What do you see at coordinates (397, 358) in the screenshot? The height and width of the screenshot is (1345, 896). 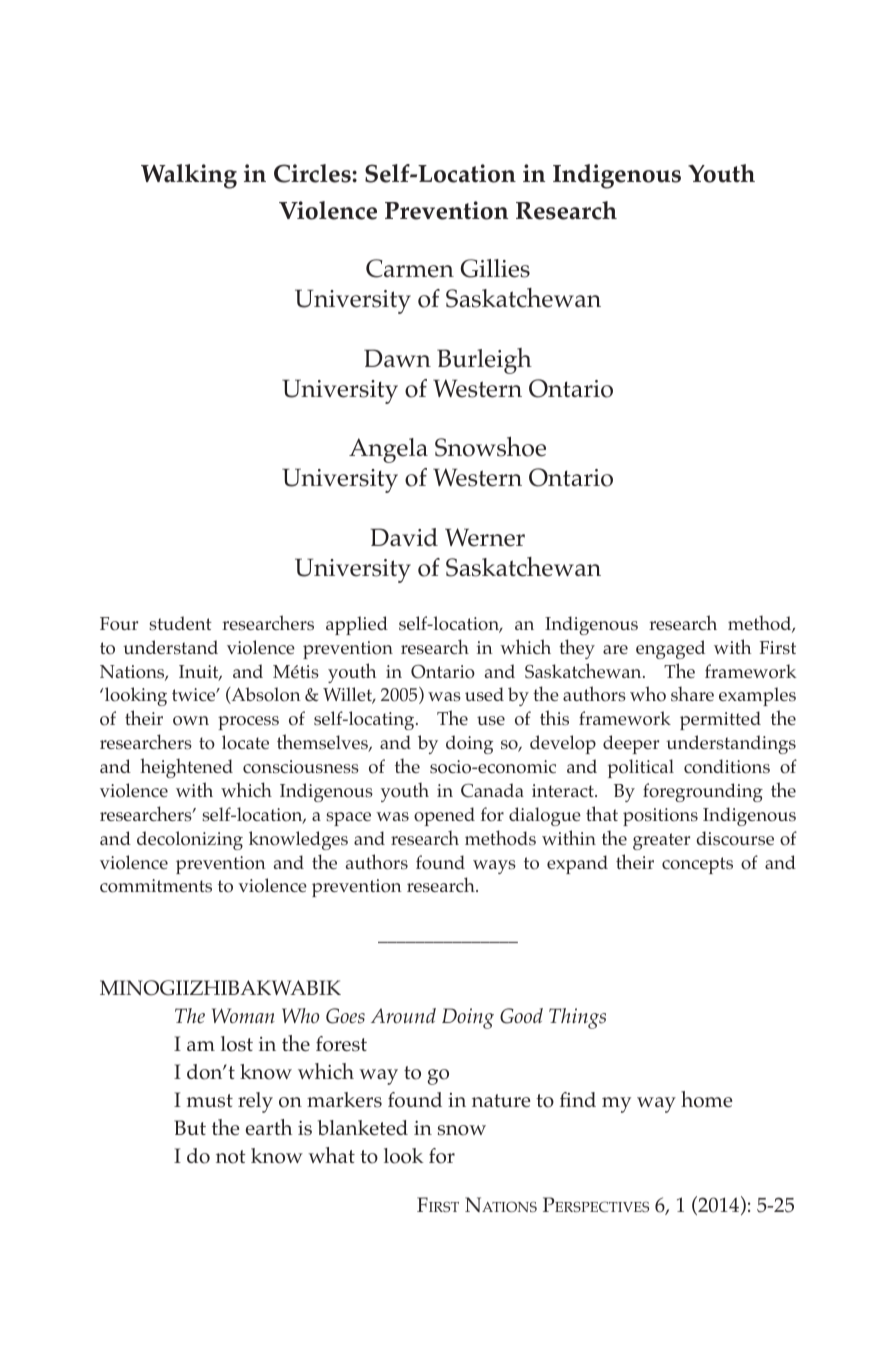 I see `Dawn` at bounding box center [397, 358].
